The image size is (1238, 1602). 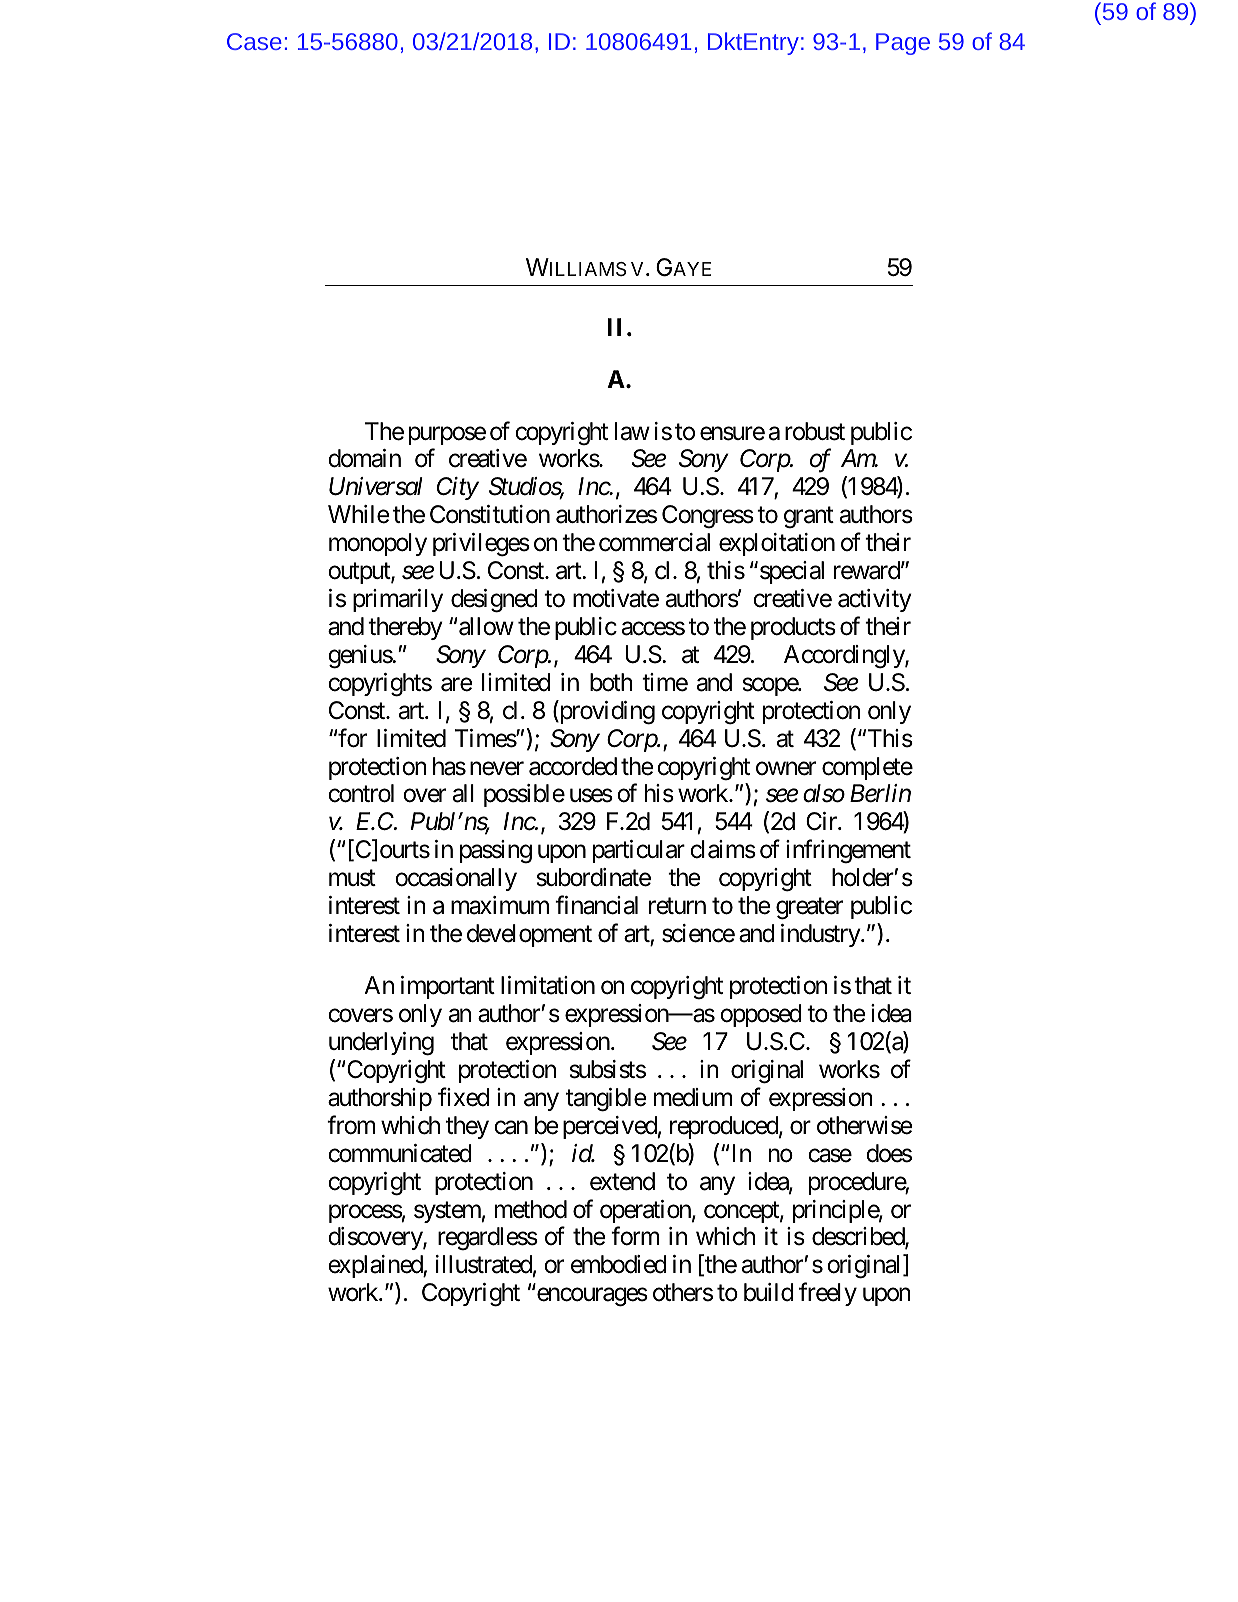 What do you see at coordinates (619, 1264) in the document?
I see `embodied` at bounding box center [619, 1264].
